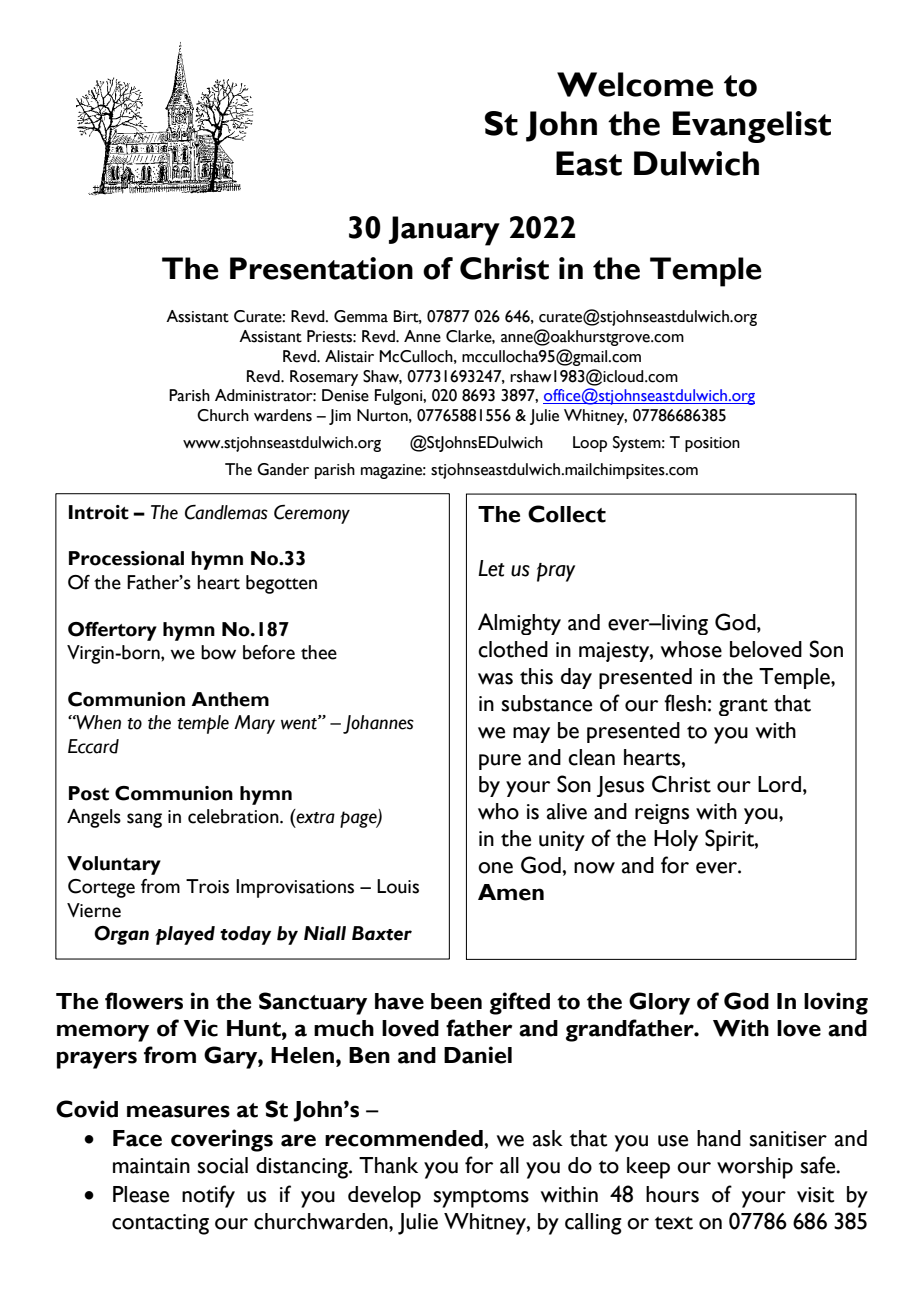  What do you see at coordinates (345, 395) in the image?
I see `Denise` at bounding box center [345, 395].
